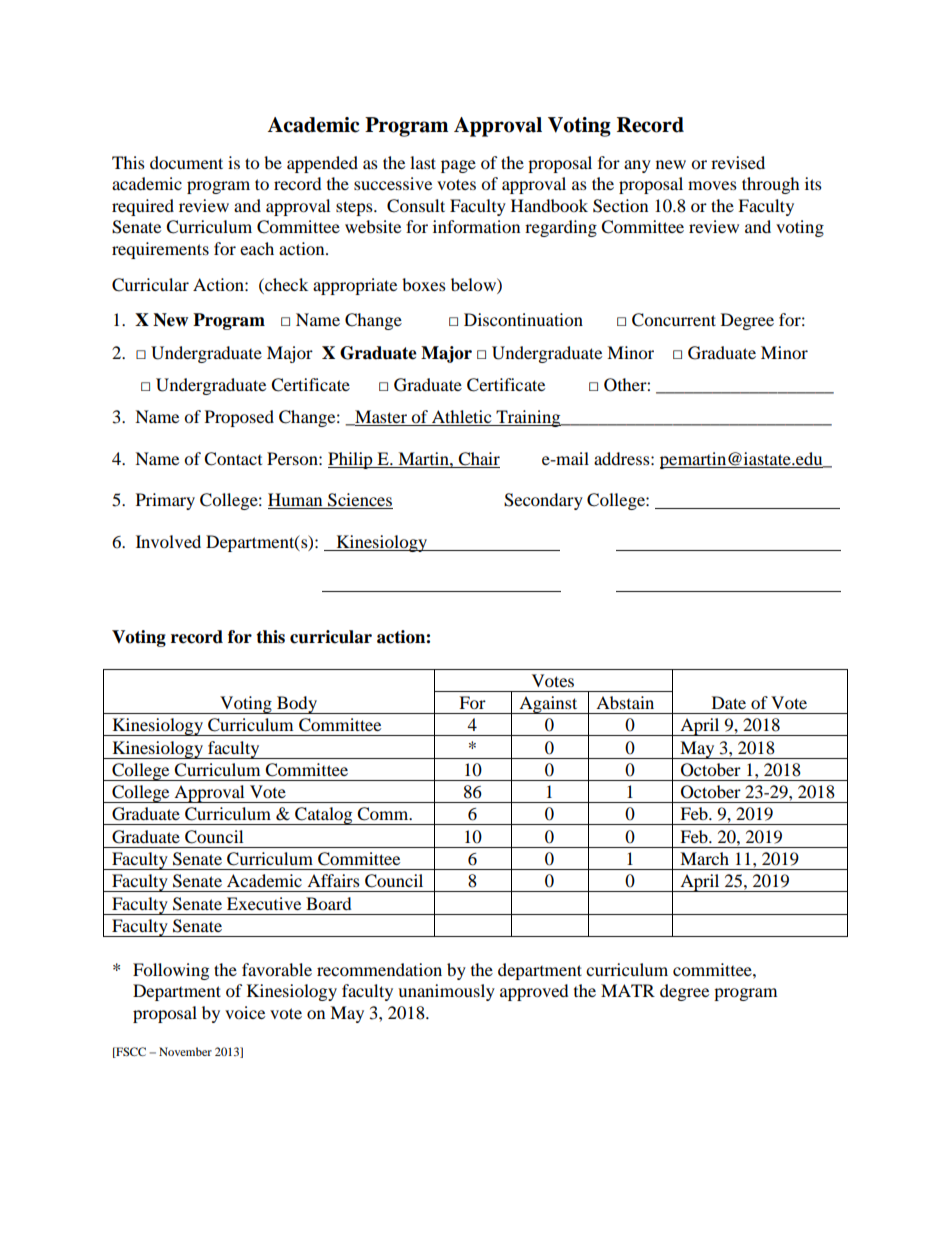 The width and height of the image is (952, 1233). Describe the element at coordinates (479, 459) in the image. I see `Chair` at that location.
